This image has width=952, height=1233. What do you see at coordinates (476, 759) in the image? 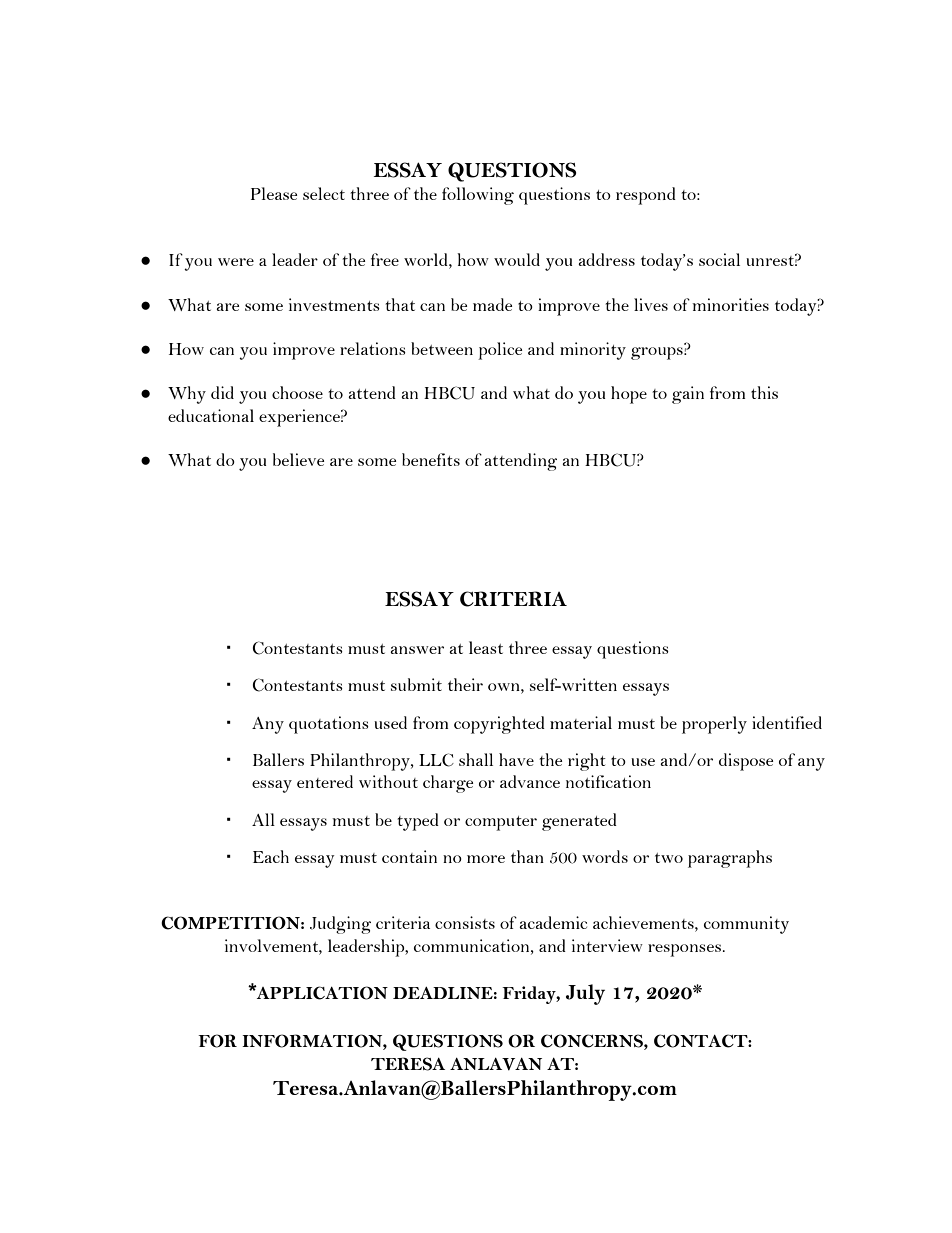
I see `shall` at bounding box center [476, 759].
